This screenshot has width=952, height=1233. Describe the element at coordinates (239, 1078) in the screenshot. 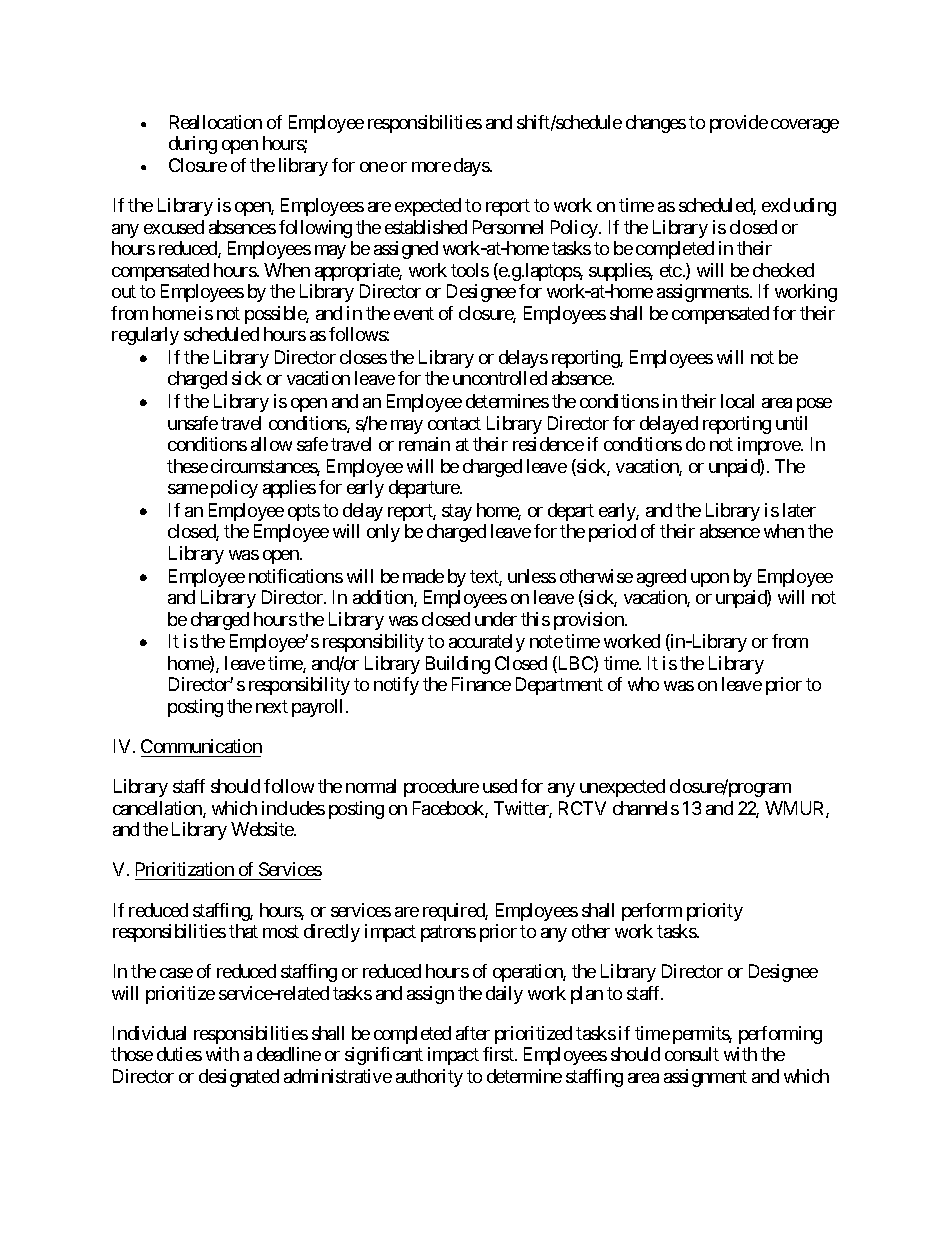

I see `designated` at that location.
